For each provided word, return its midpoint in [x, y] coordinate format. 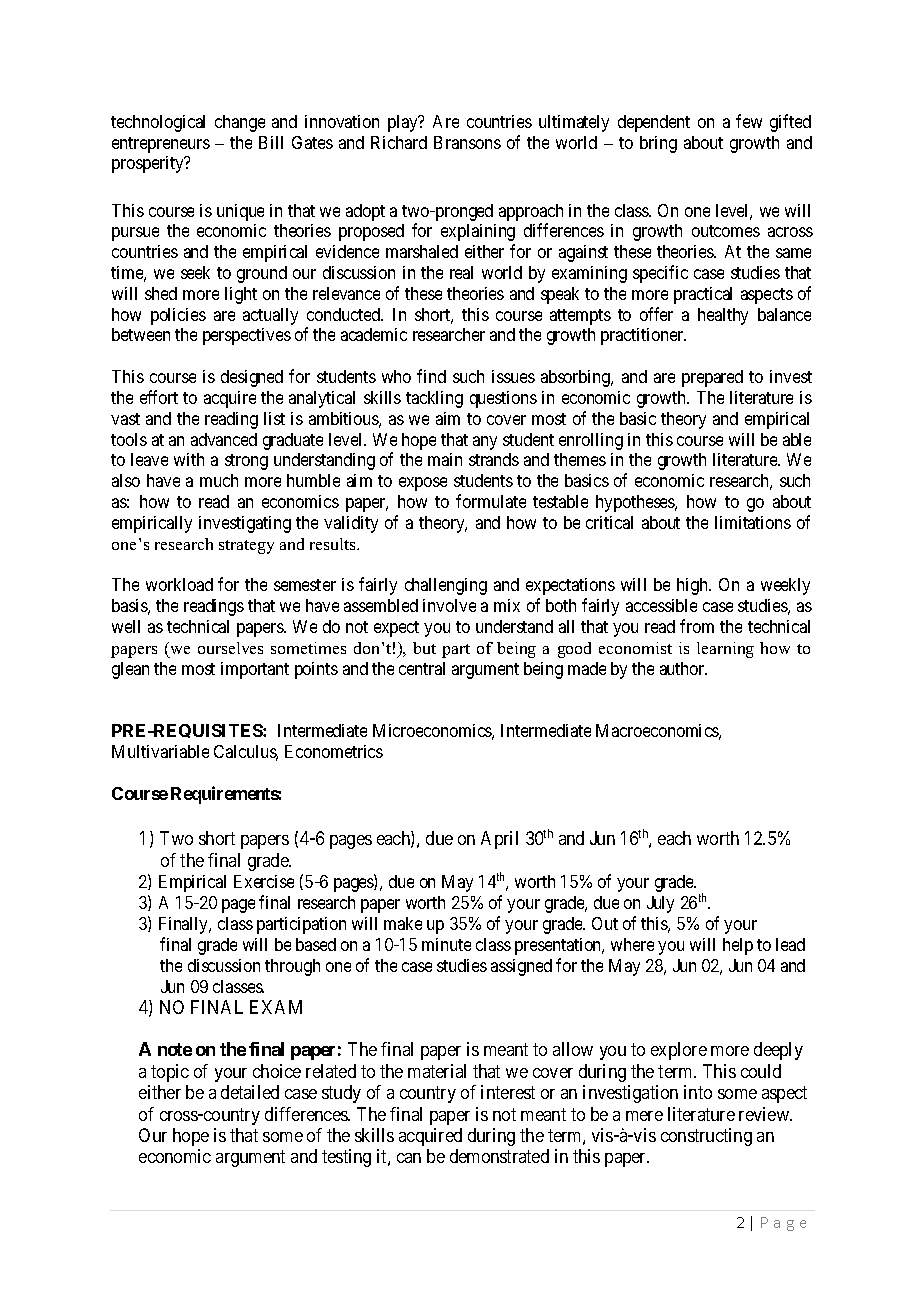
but [424, 648]
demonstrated [499, 1156]
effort [159, 397]
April [499, 840]
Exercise [264, 881]
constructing [706, 1137]
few [749, 121]
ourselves [230, 648]
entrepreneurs [161, 145]
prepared [712, 378]
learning [725, 650]
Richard [399, 142]
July [660, 904]
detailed [250, 1092]
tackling [434, 399]
